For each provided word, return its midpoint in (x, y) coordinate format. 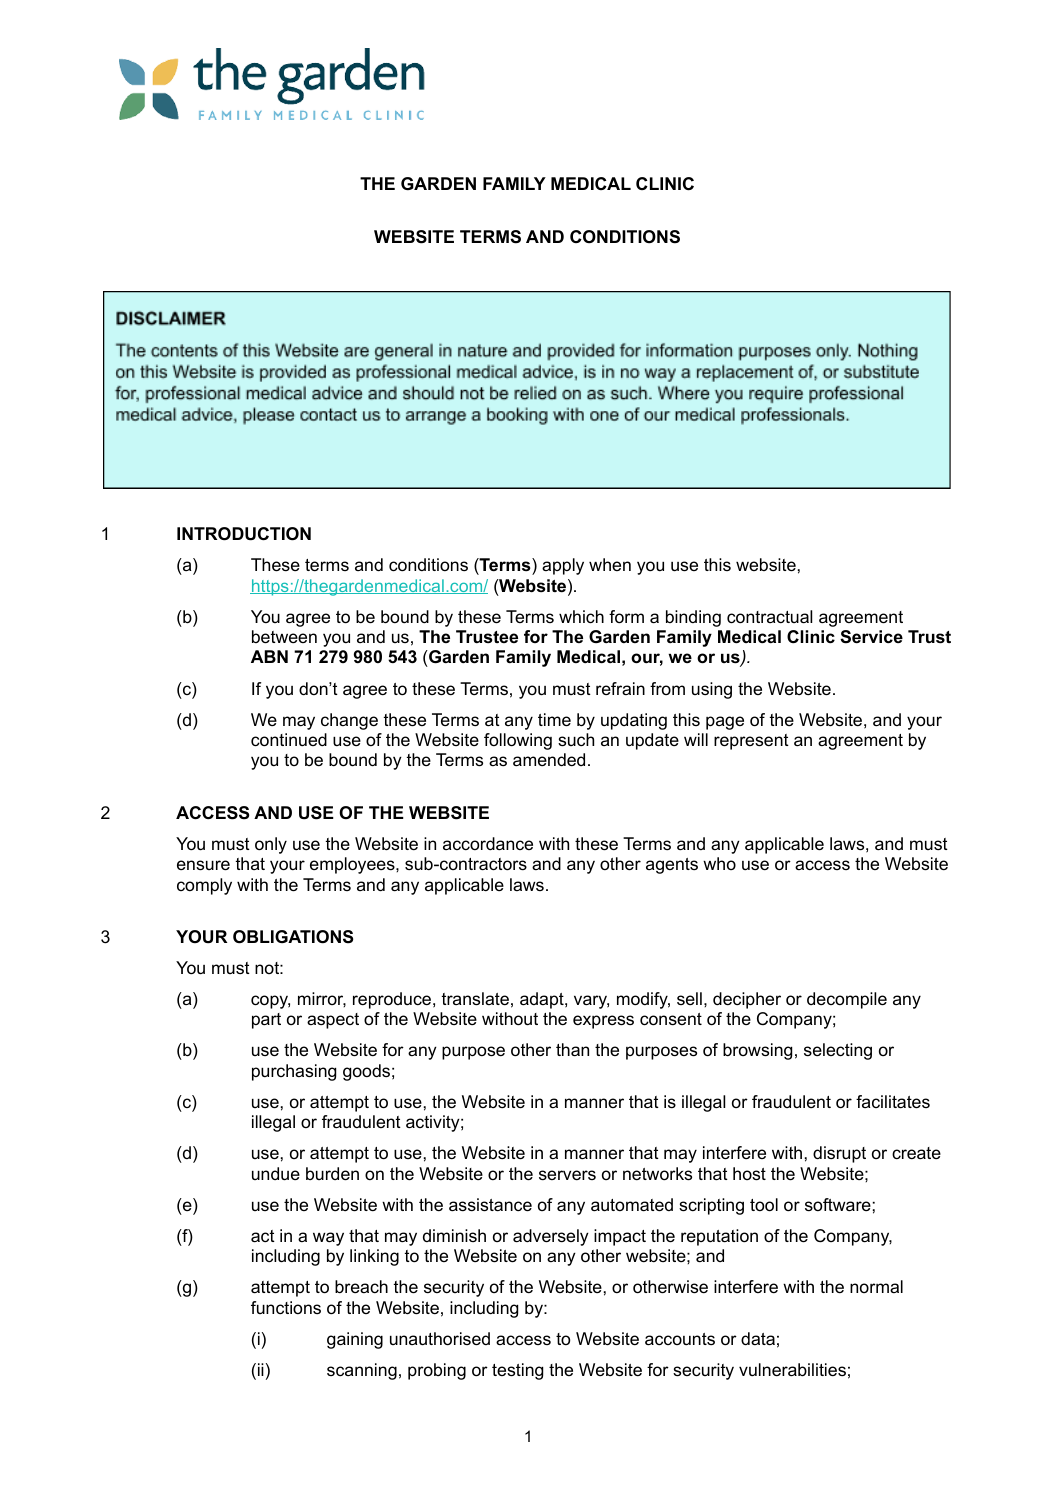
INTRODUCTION (244, 534)
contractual (769, 617)
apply (563, 566)
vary (591, 1002)
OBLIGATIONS (293, 937)
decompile (847, 1000)
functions (286, 1307)
